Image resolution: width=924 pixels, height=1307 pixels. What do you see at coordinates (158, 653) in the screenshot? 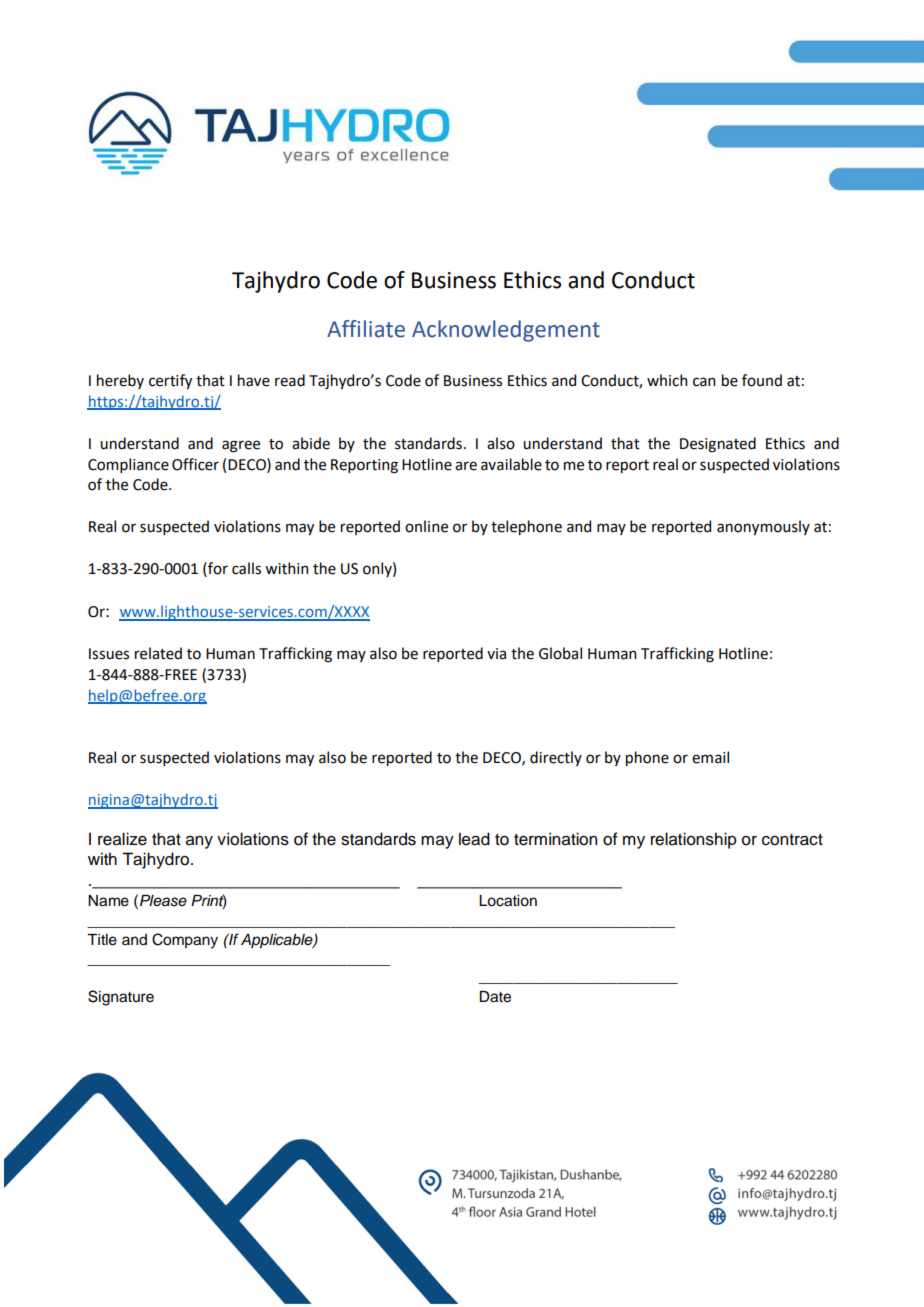
I see `related` at bounding box center [158, 653].
